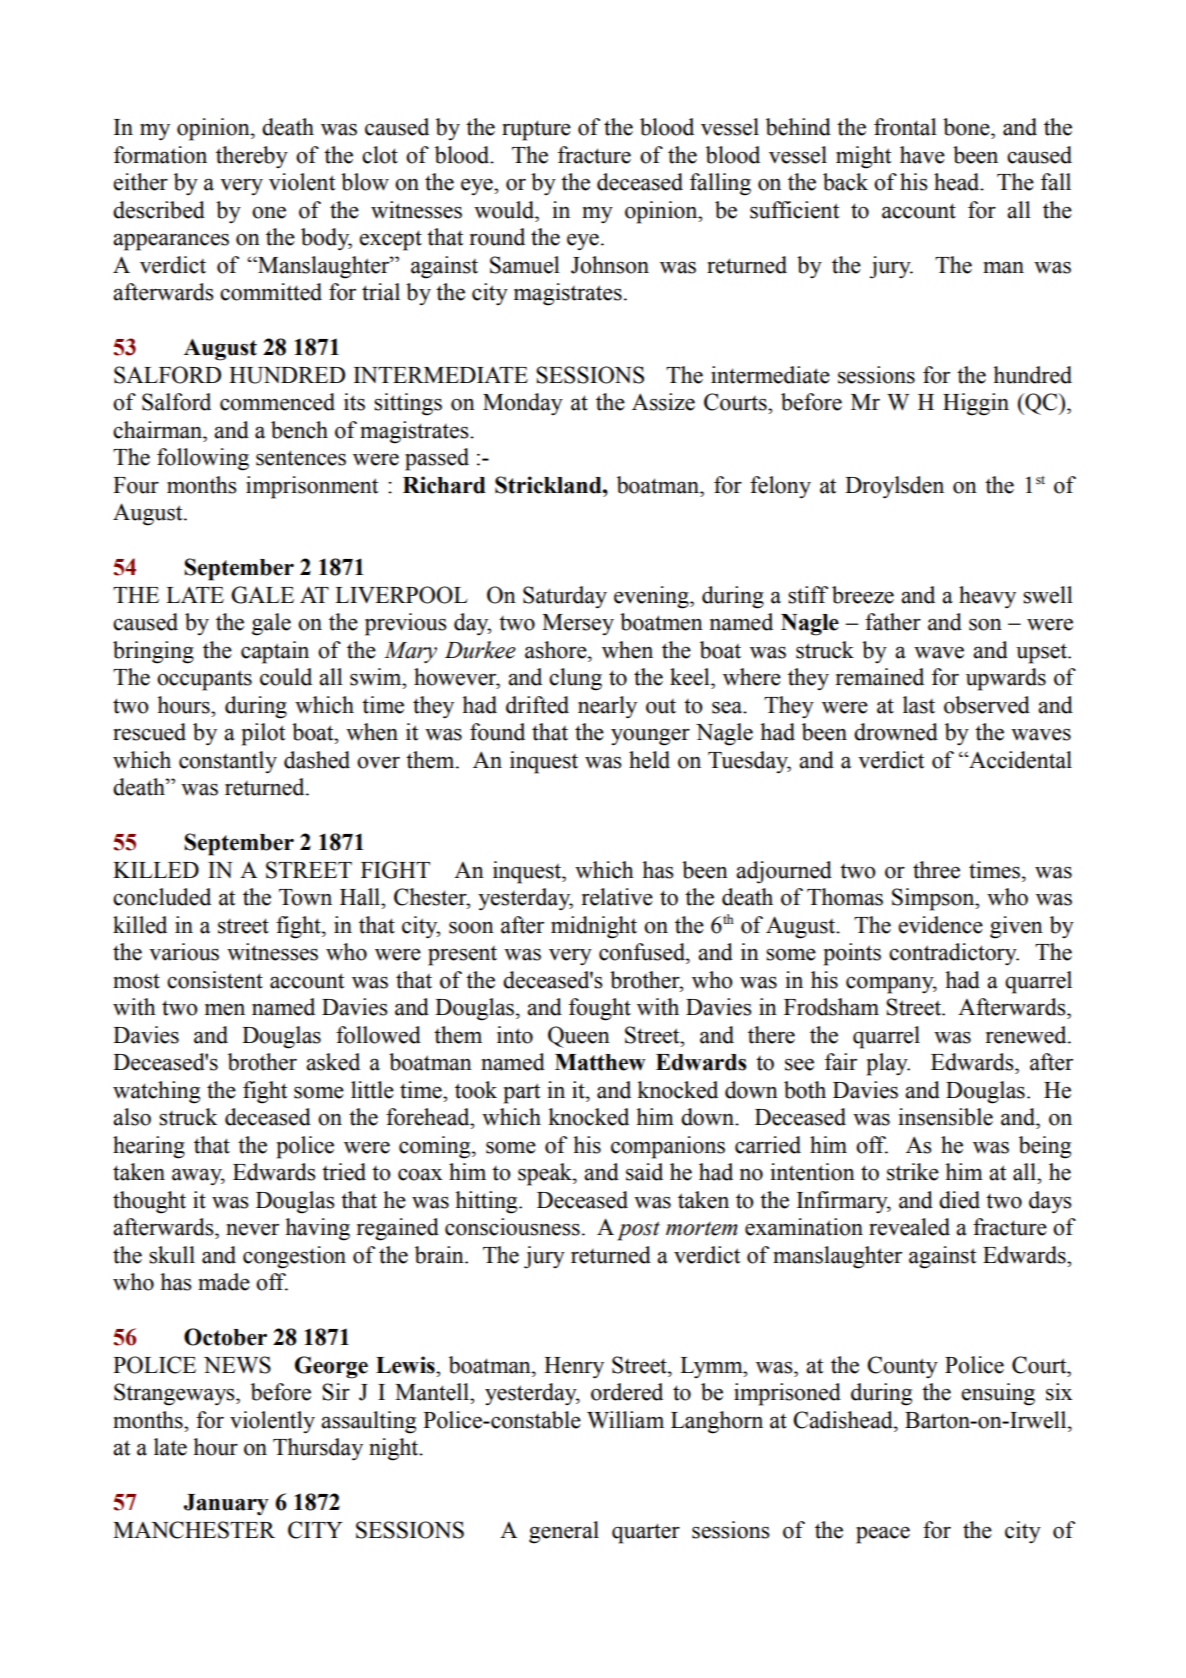 This screenshot has height=1678, width=1186. I want to click on January, so click(226, 1505).
